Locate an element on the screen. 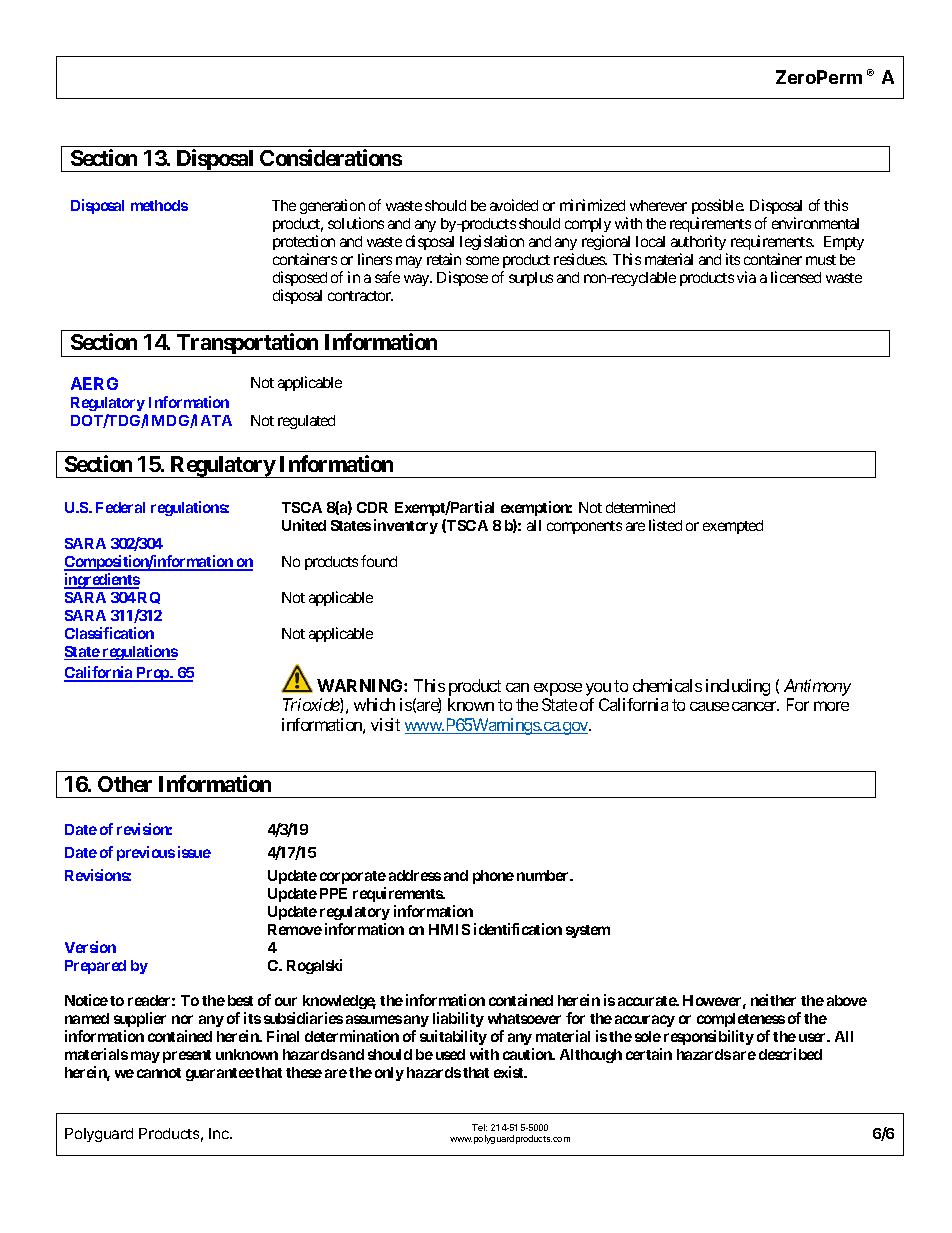 This screenshot has height=1233, width=952. present is located at coordinates (187, 1056).
